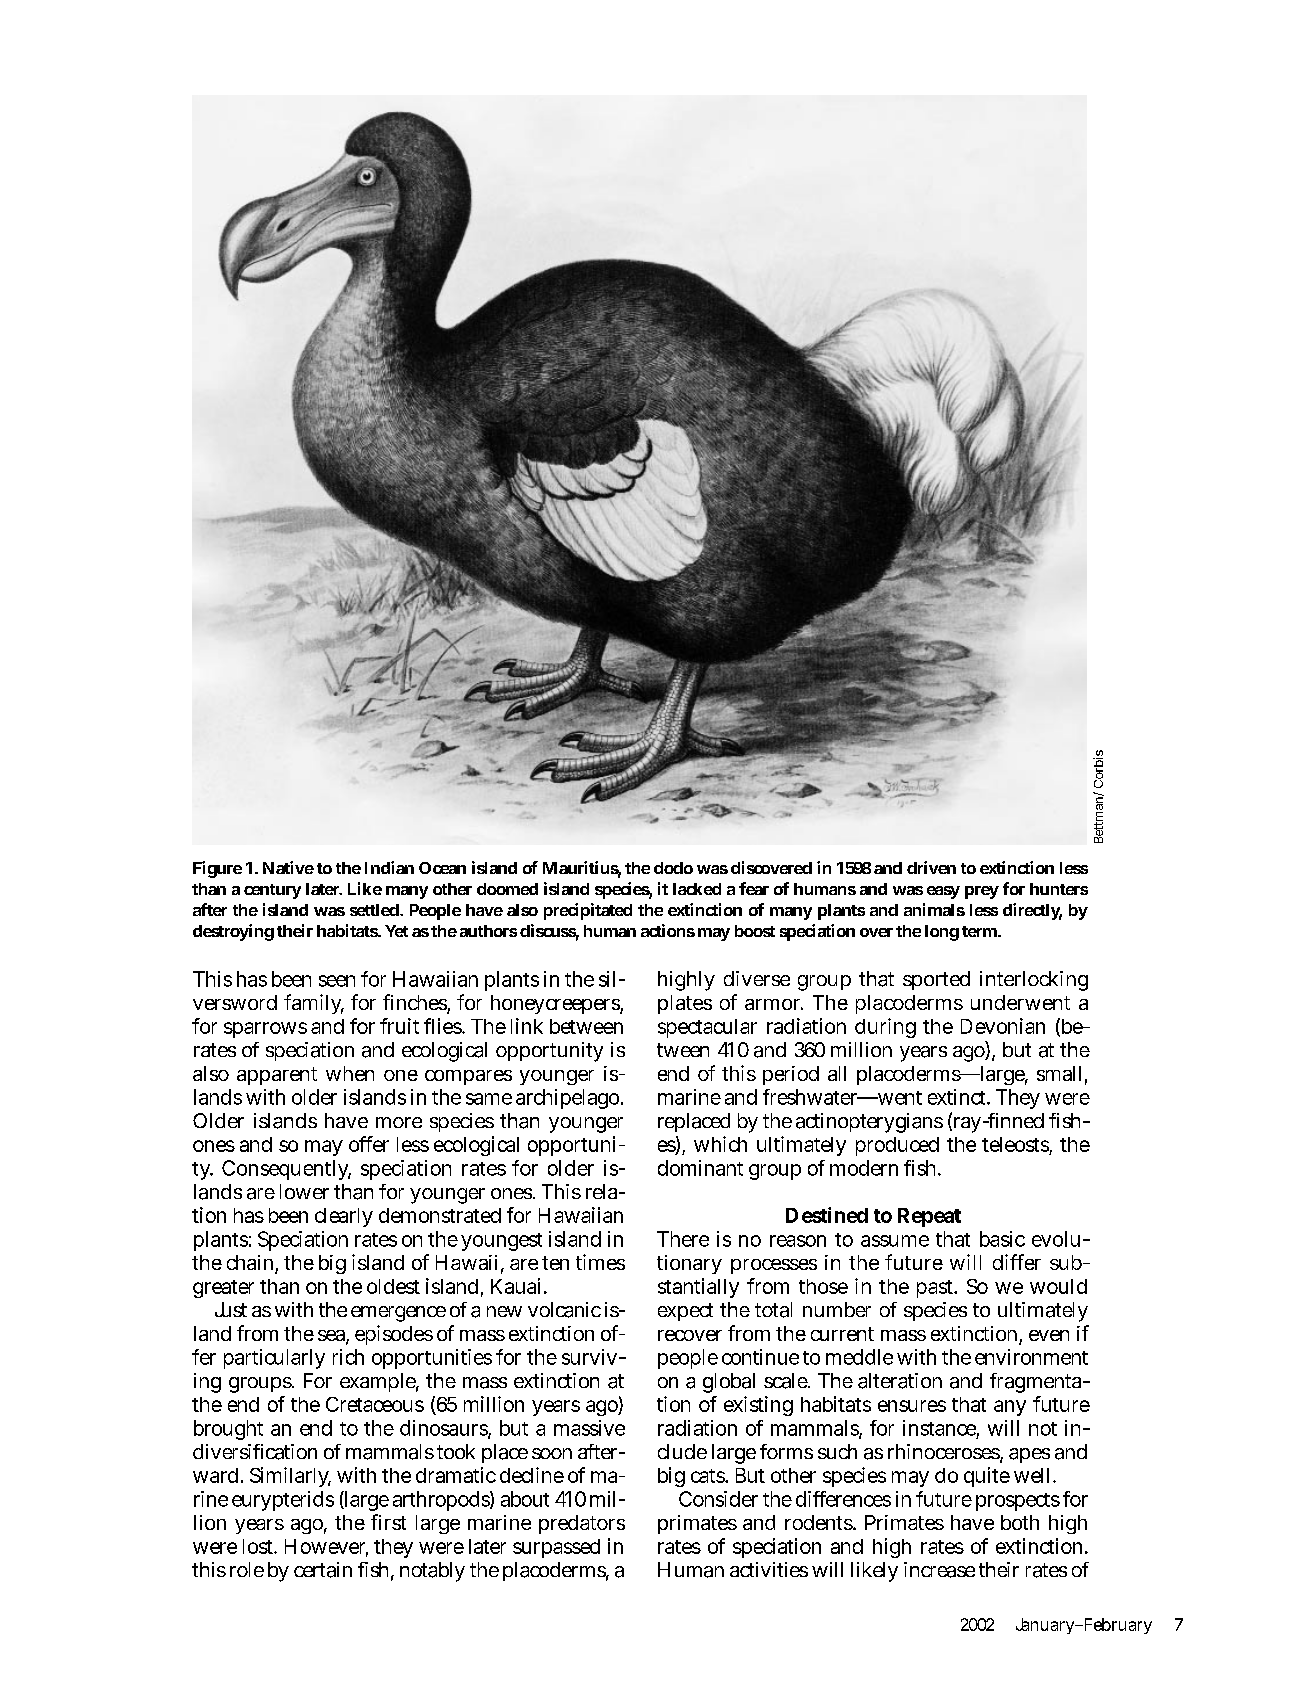  Describe the element at coordinates (600, 1262) in the screenshot. I see `times` at that location.
